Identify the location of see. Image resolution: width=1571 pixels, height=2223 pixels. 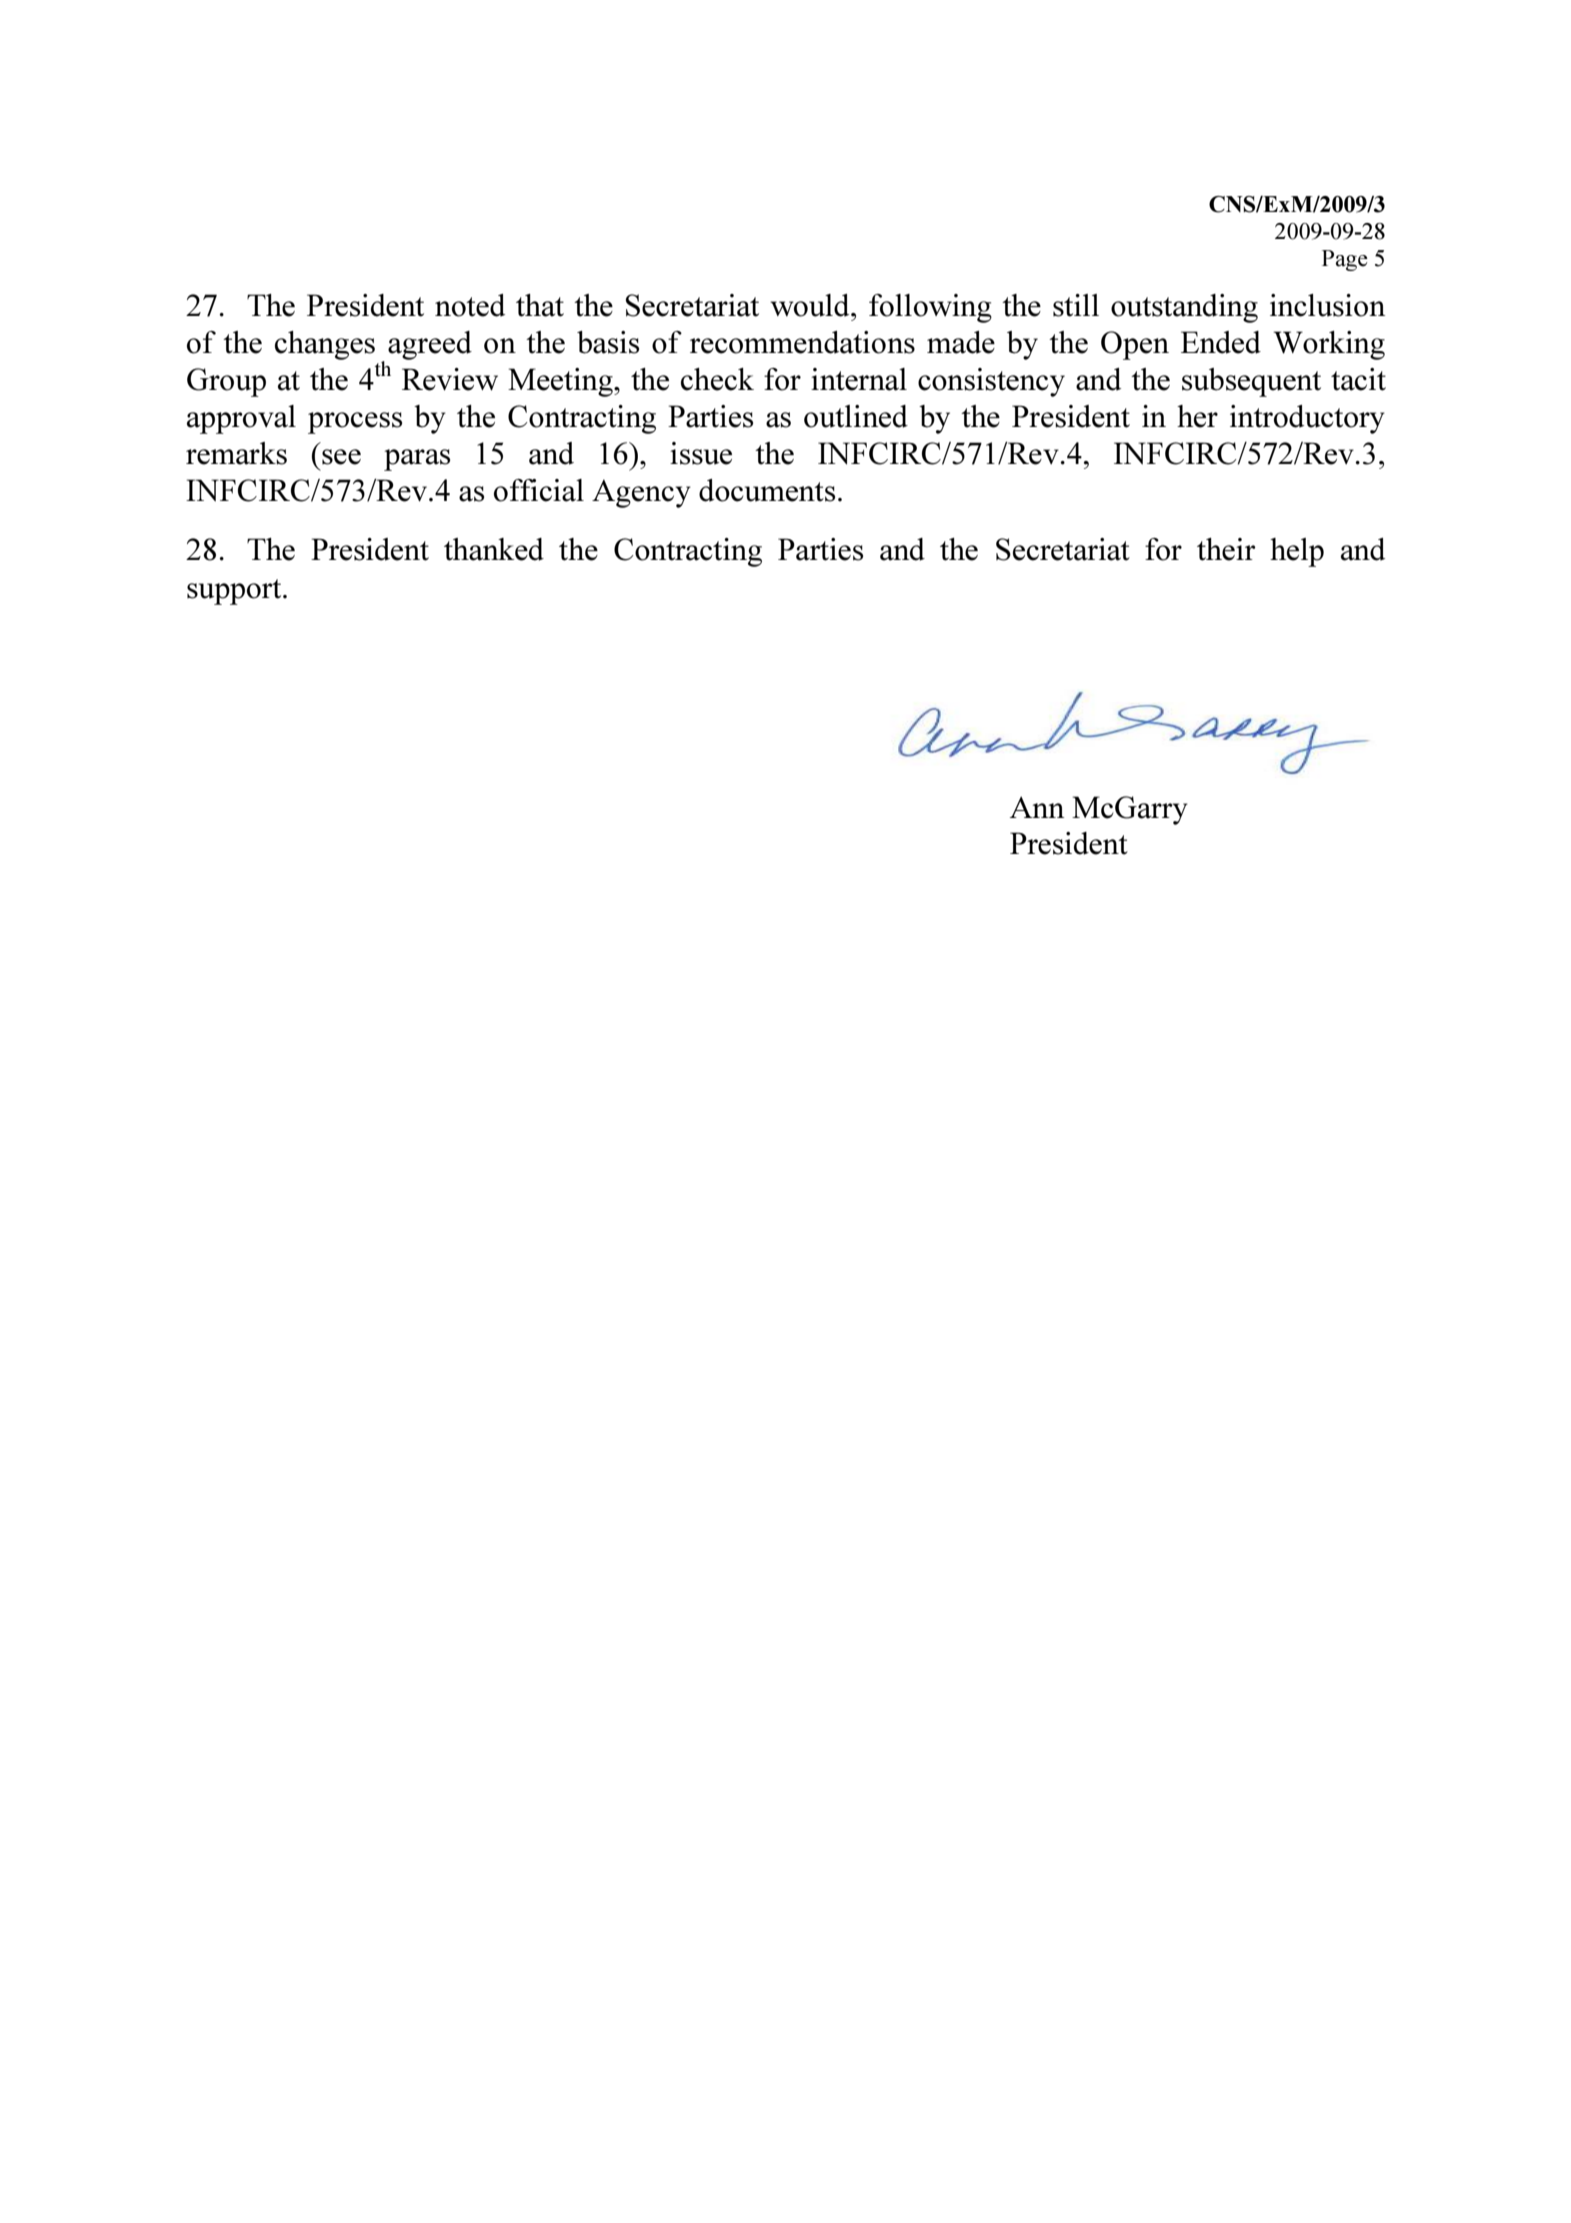
(341, 457).
